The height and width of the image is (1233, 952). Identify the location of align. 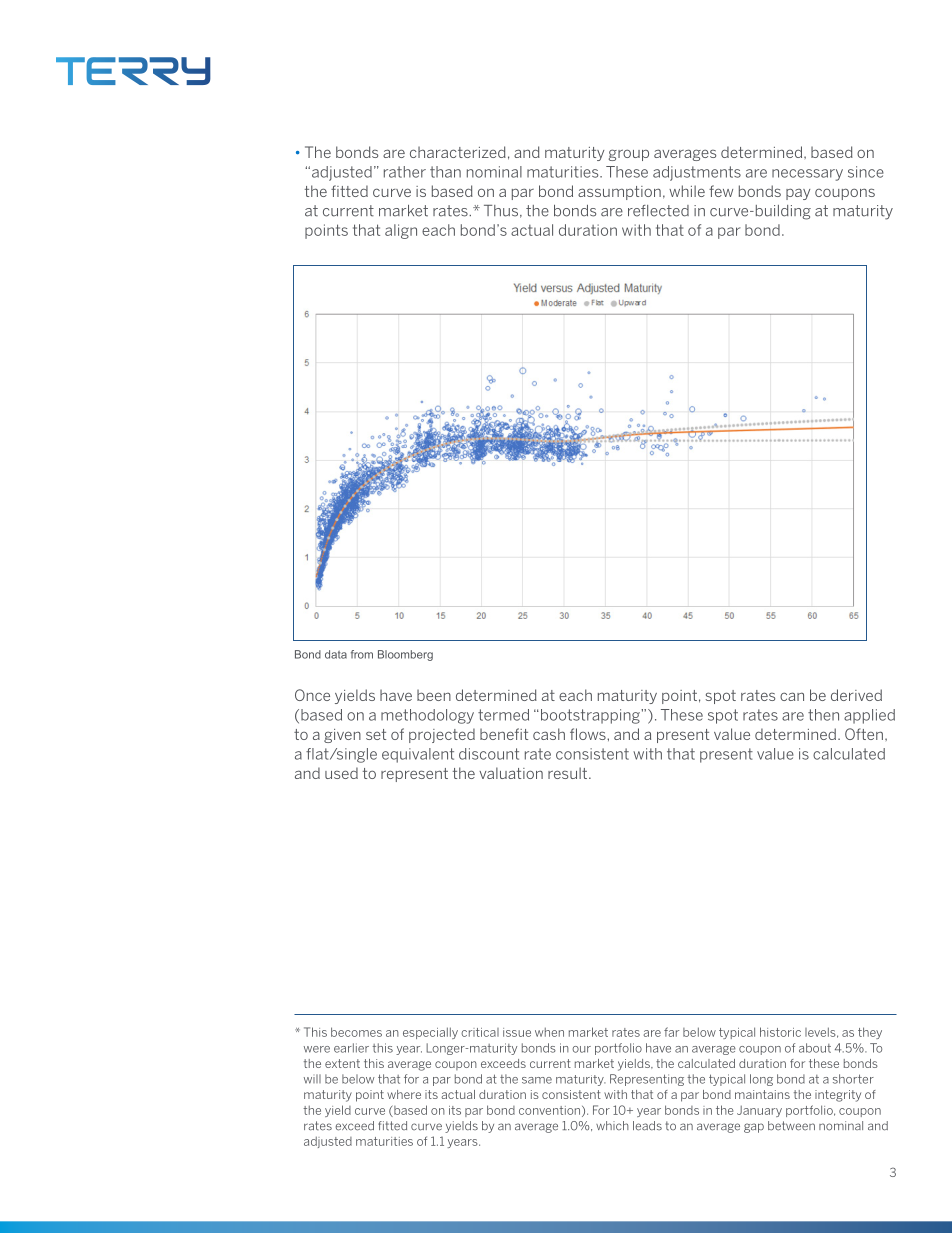
(401, 231).
